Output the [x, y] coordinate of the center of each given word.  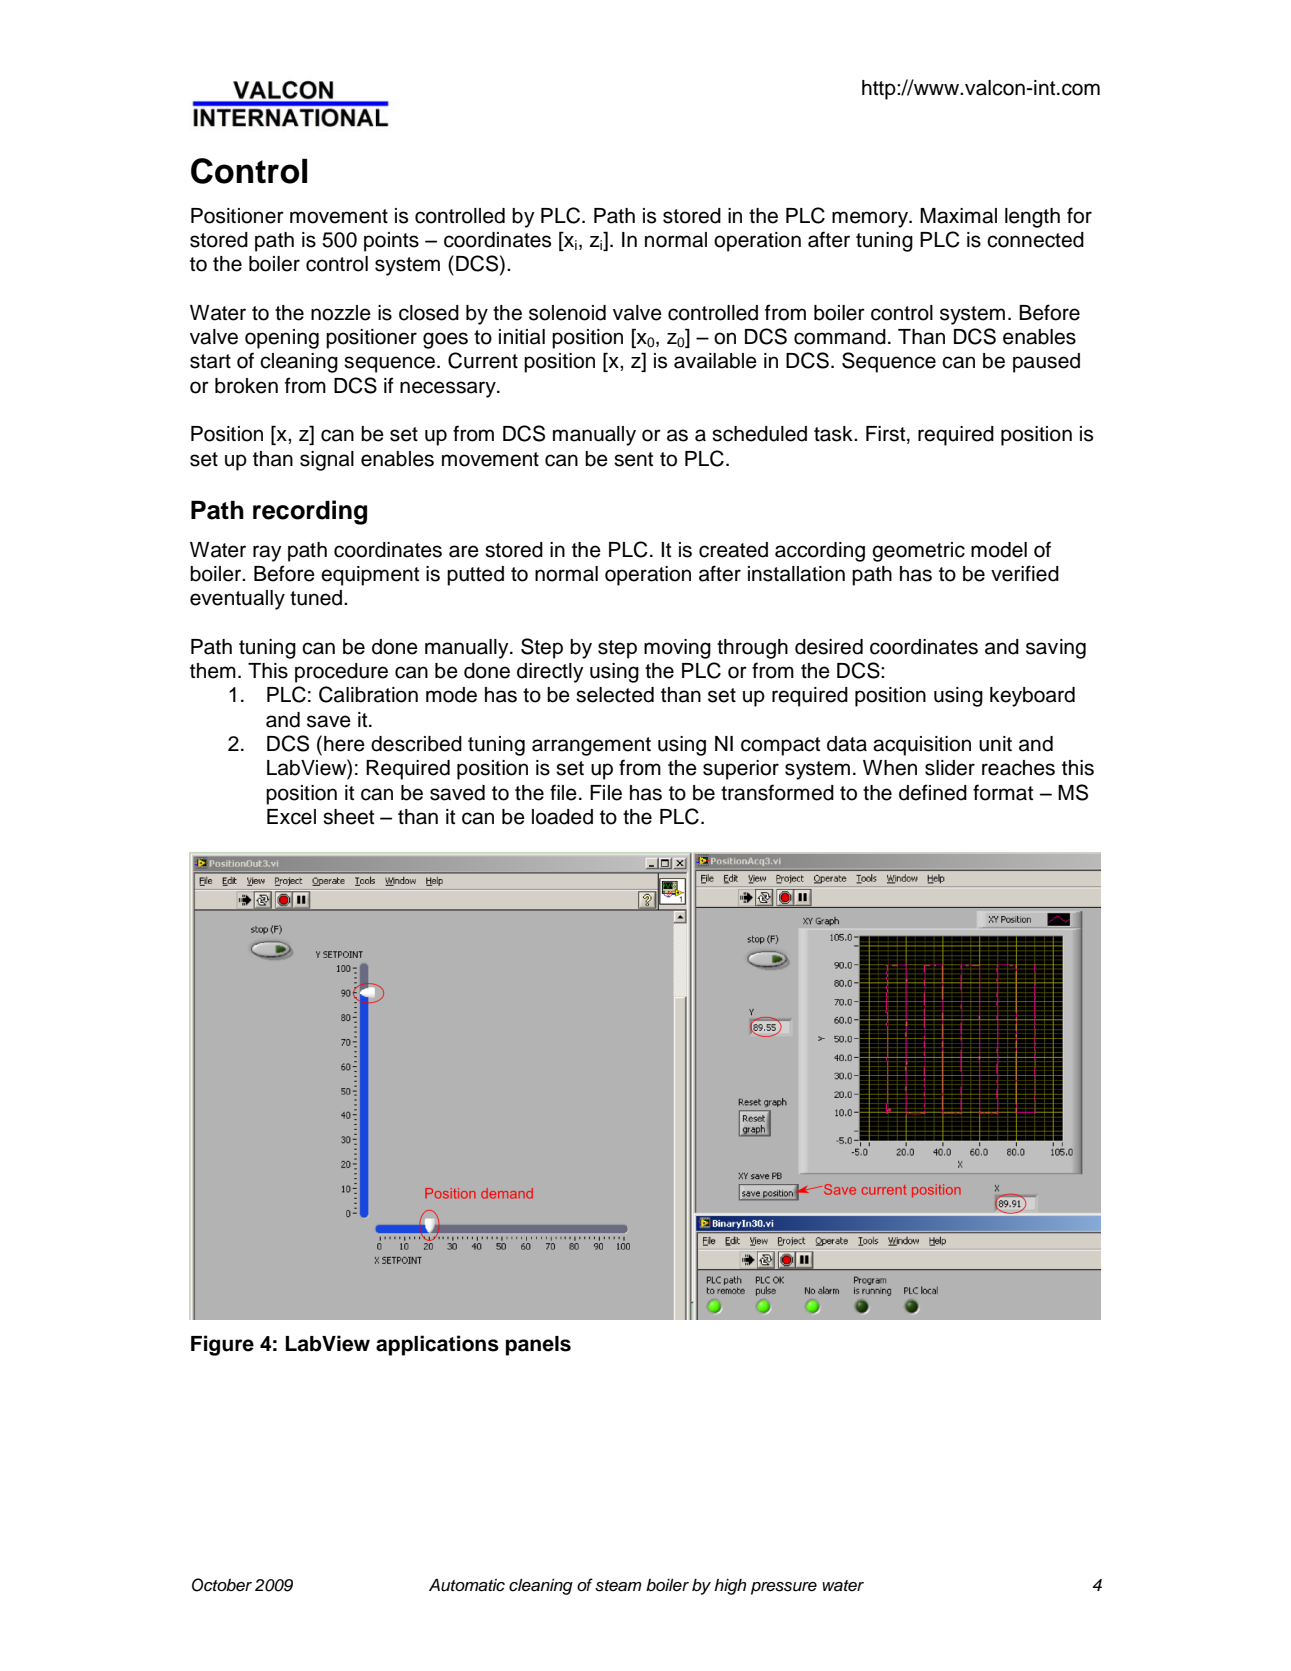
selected [615, 695]
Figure [222, 1345]
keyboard [1032, 697]
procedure [341, 673]
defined [933, 792]
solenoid [567, 313]
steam [618, 1586]
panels [538, 1346]
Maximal [958, 216]
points [391, 242]
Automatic [467, 1585]
